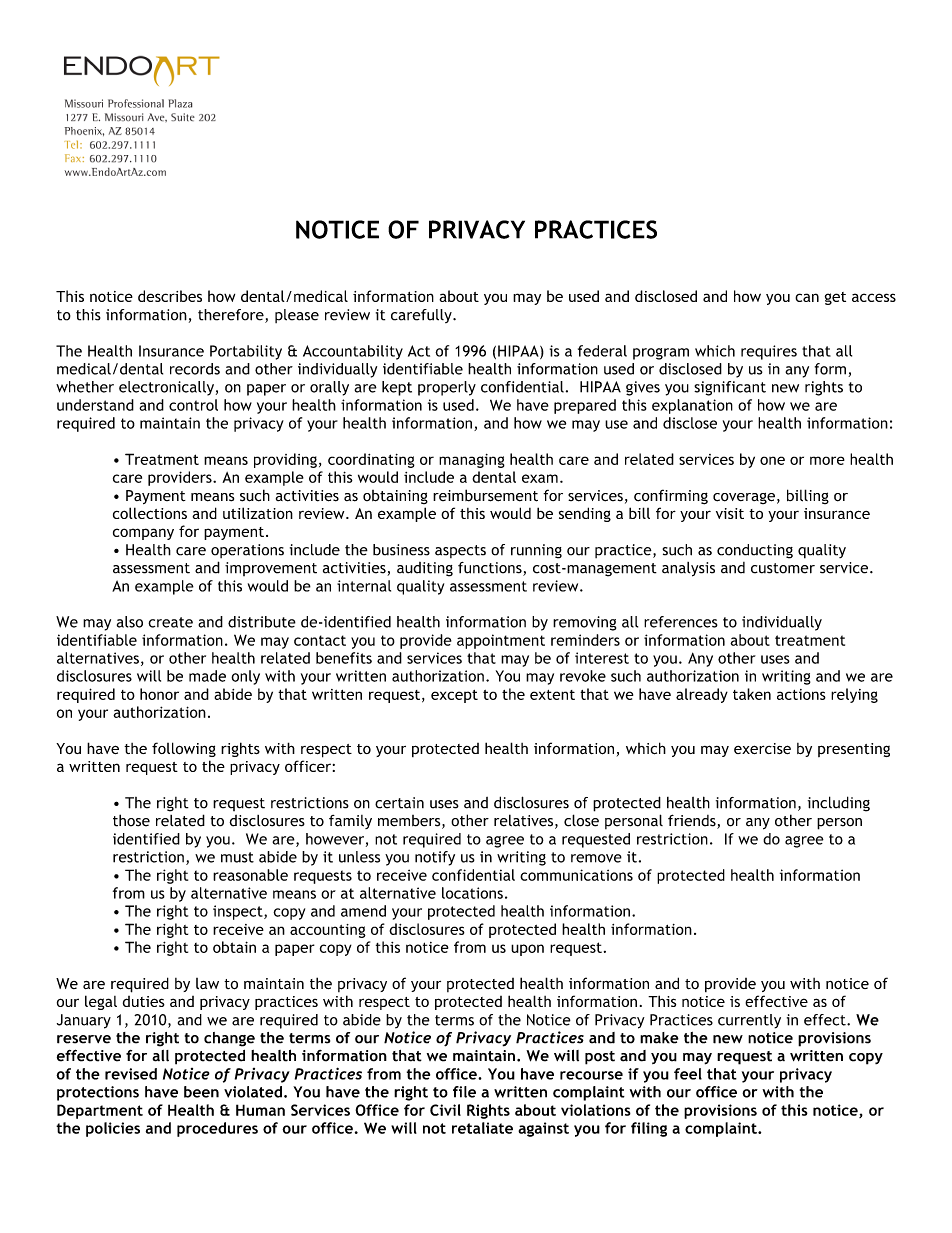 This page has width=952, height=1233. Describe the element at coordinates (170, 296) in the page. I see `describes` at that location.
